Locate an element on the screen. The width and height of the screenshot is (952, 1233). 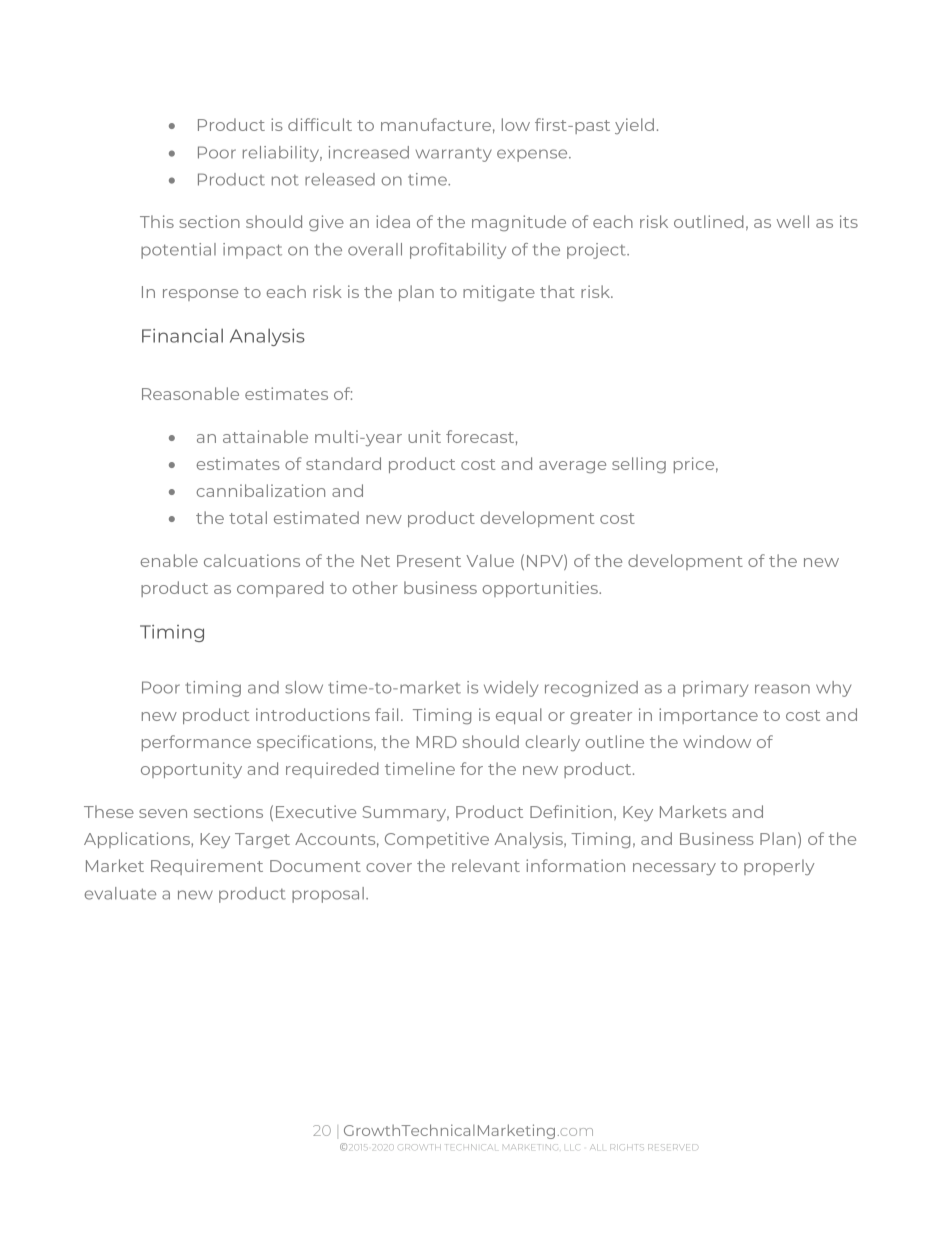
compared is located at coordinates (280, 589).
